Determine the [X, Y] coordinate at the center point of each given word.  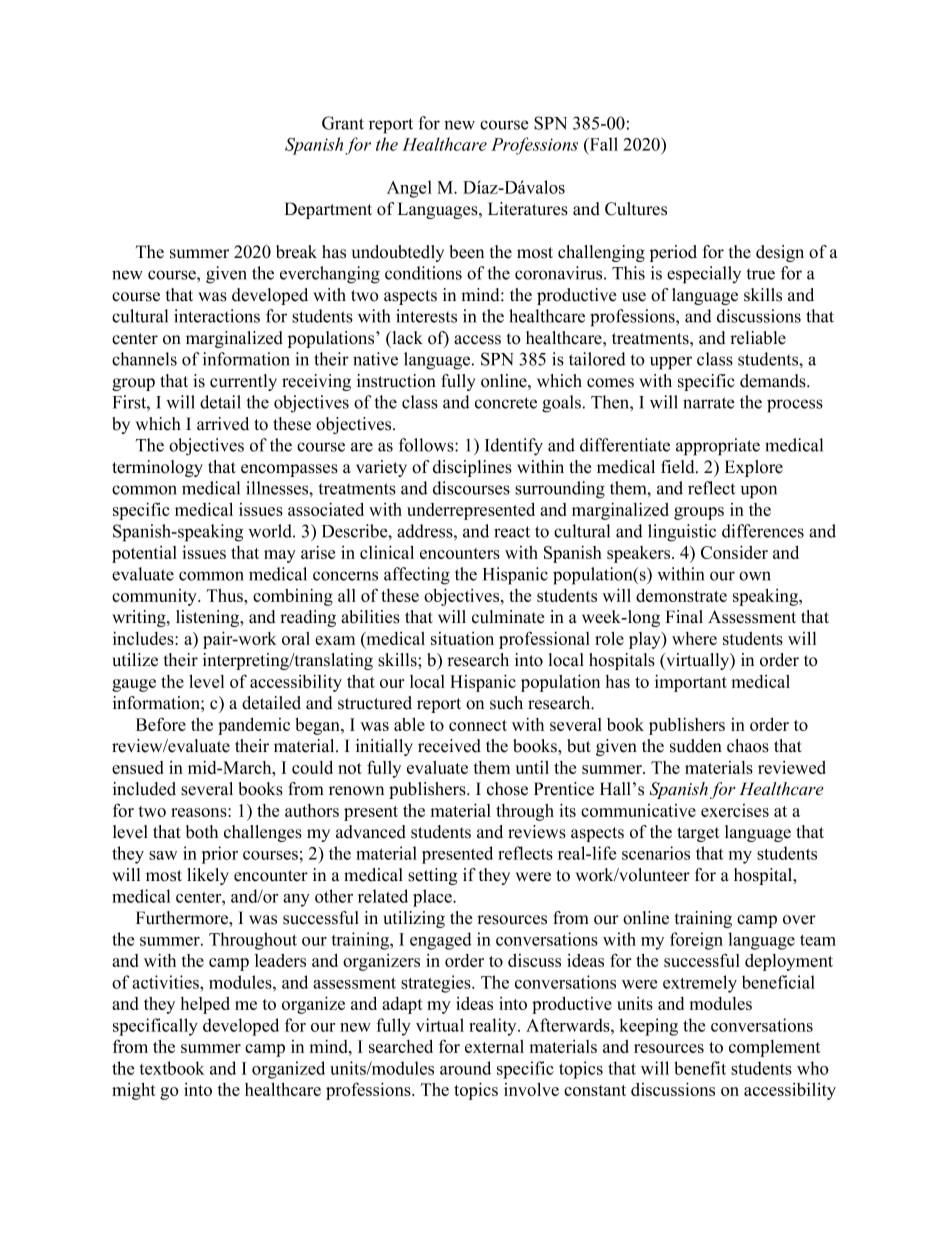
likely [208, 876]
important [691, 683]
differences [763, 531]
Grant [343, 123]
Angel [409, 189]
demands [774, 381]
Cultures [636, 209]
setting [432, 876]
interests [426, 316]
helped [205, 1005]
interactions [217, 316]
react [512, 532]
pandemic [254, 726]
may [280, 556]
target [699, 834]
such [506, 703]
